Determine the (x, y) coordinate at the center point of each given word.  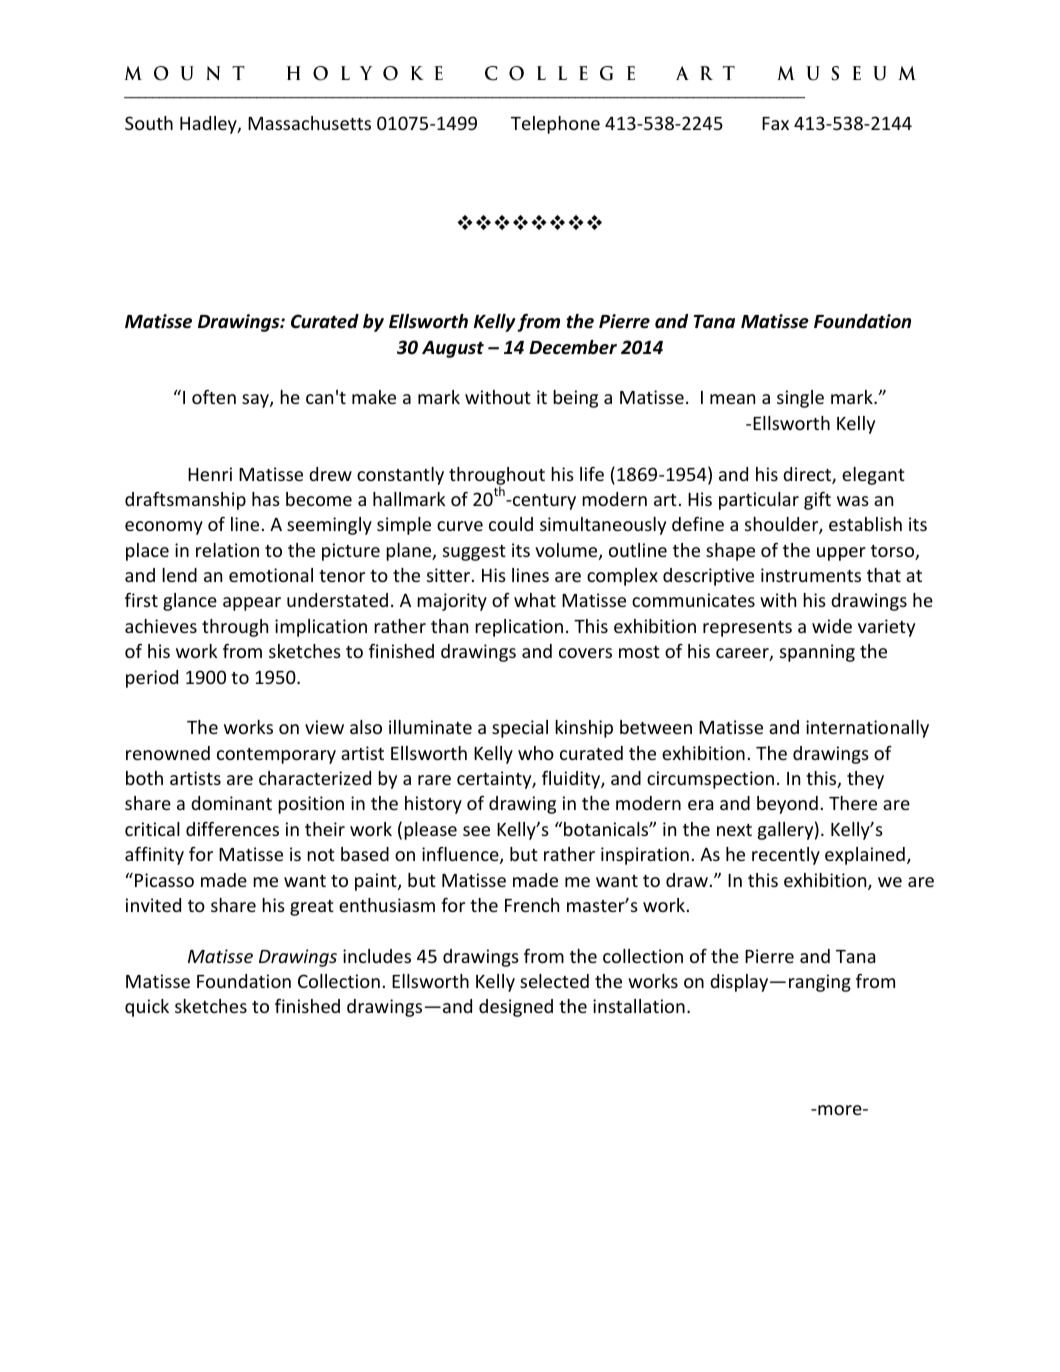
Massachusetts (309, 123)
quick (147, 1008)
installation (639, 1006)
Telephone (555, 125)
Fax (775, 123)
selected (554, 981)
